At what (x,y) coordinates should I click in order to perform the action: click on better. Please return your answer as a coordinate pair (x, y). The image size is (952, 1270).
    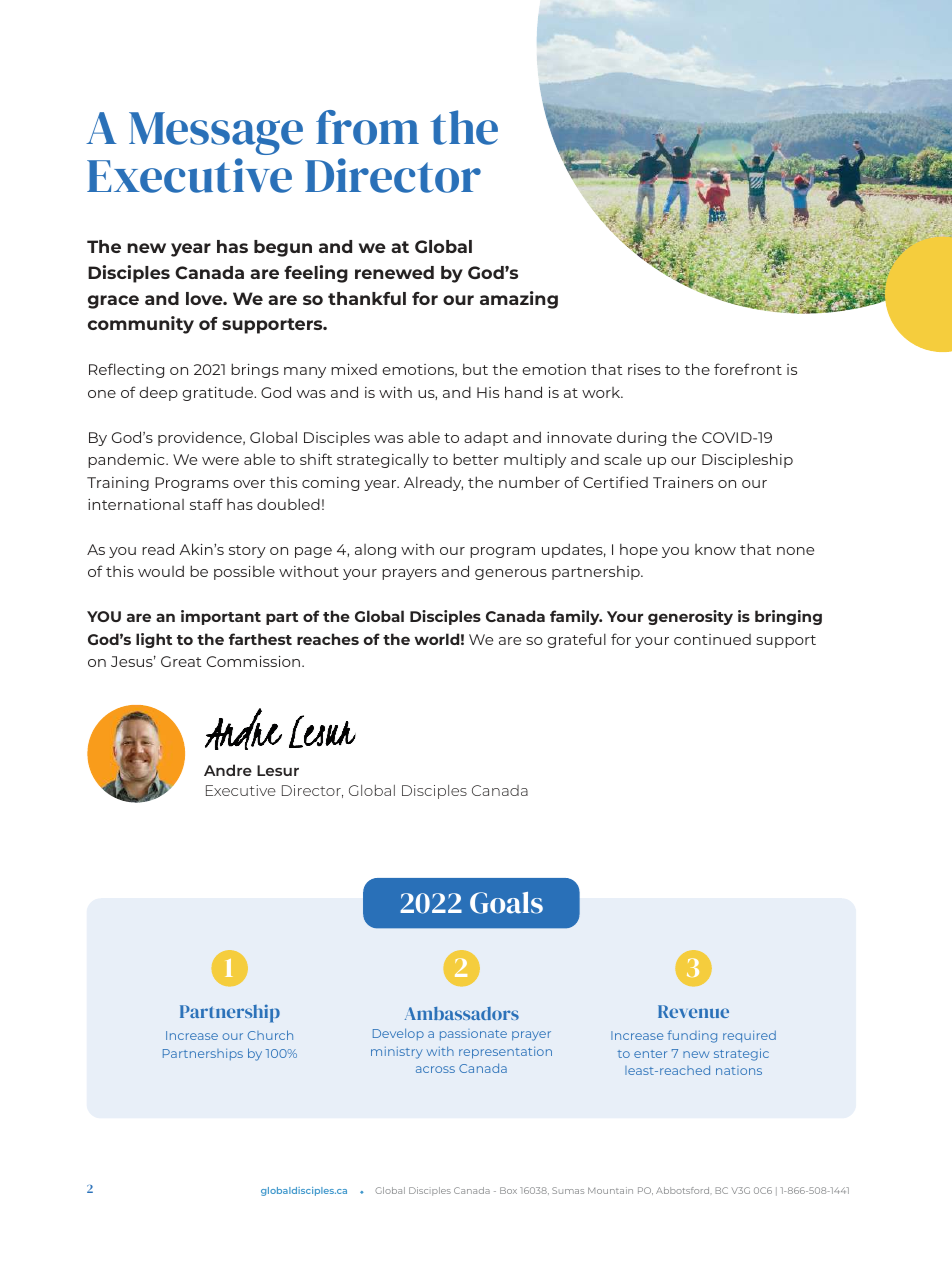
    Looking at the image, I should click on (476, 459).
